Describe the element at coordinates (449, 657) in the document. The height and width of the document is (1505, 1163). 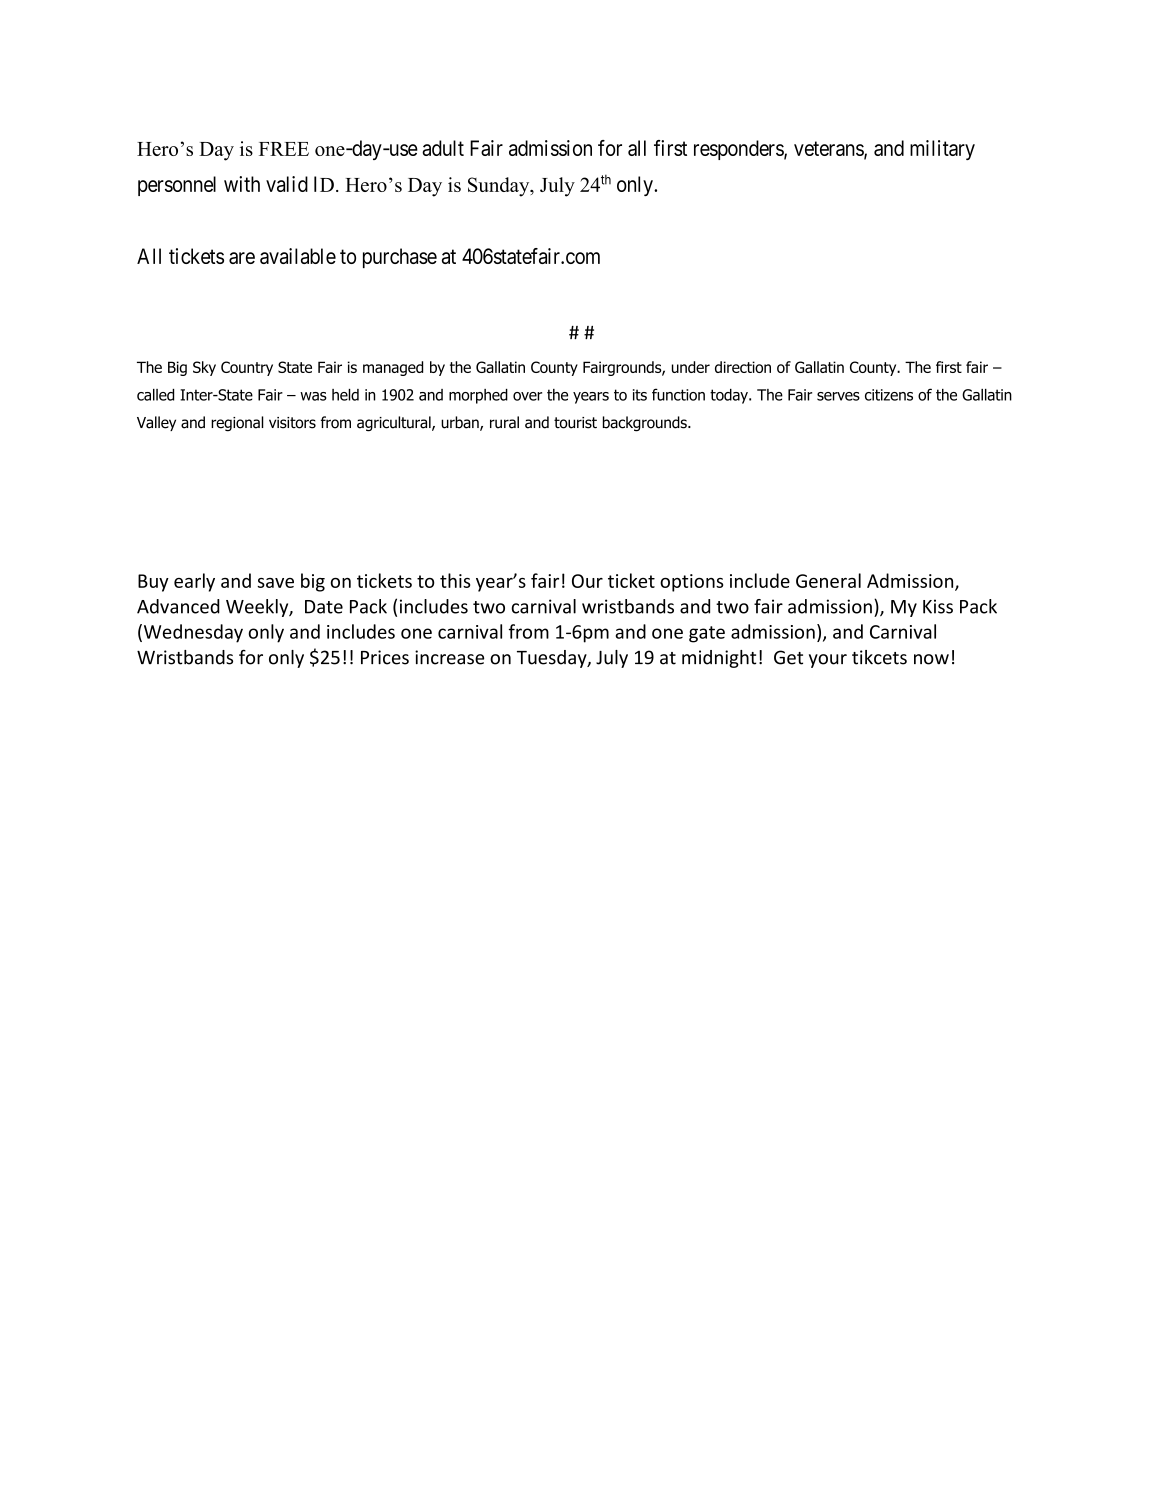
I see `increase` at that location.
